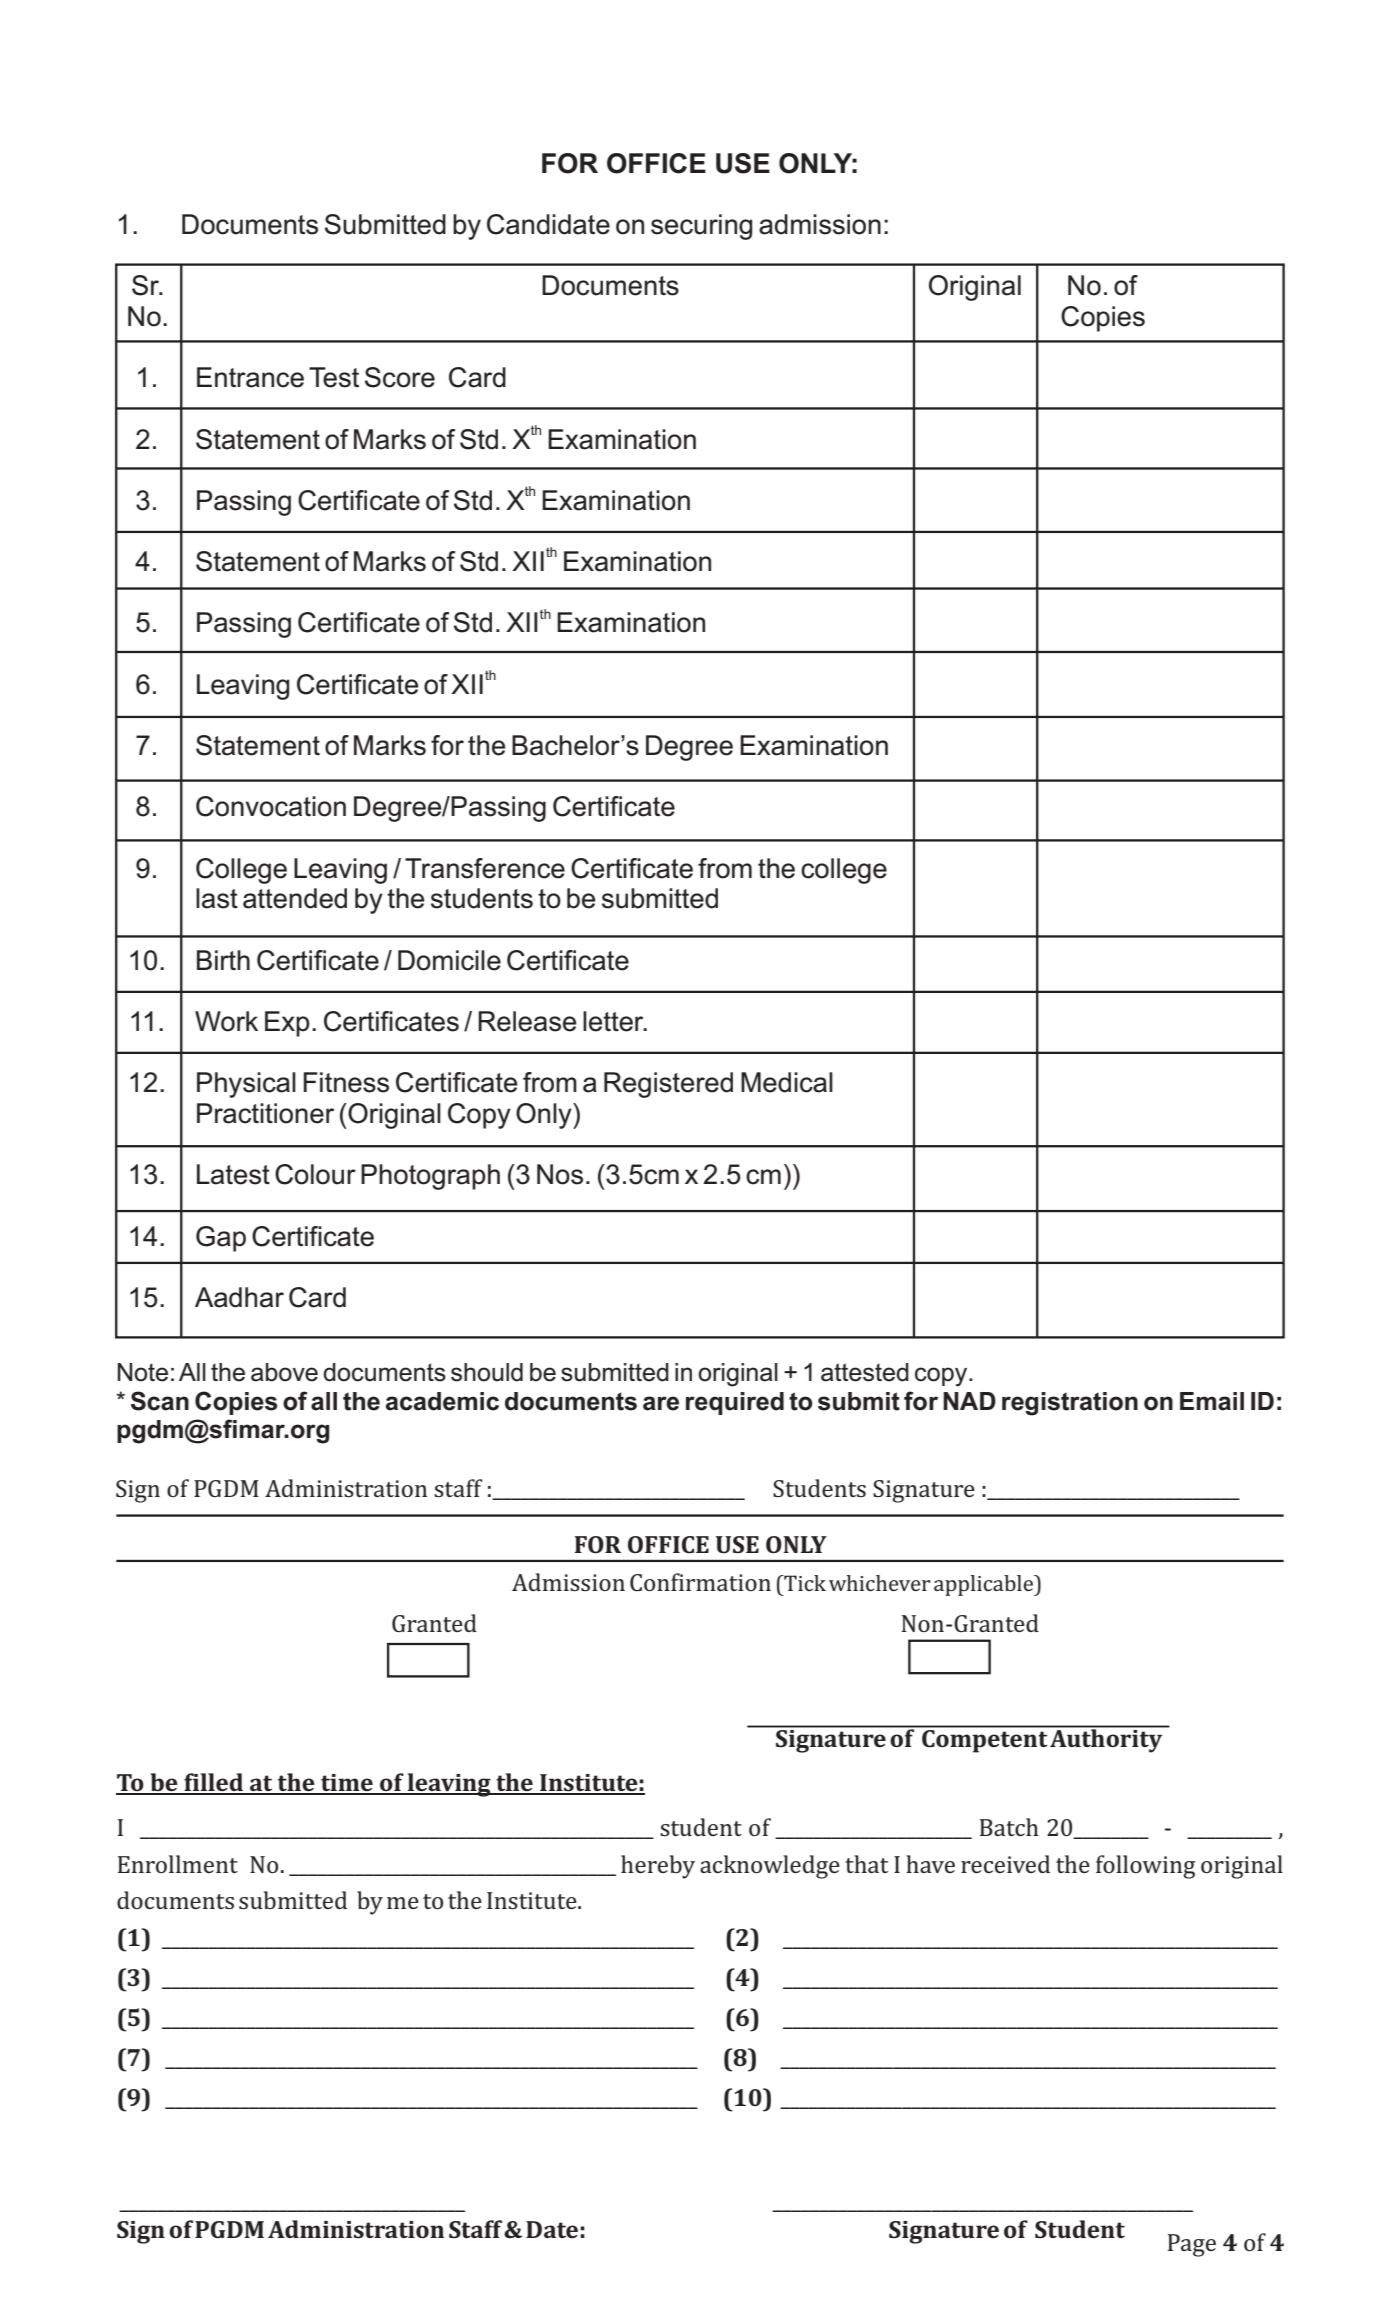  I want to click on Confirmation, so click(700, 1582).
